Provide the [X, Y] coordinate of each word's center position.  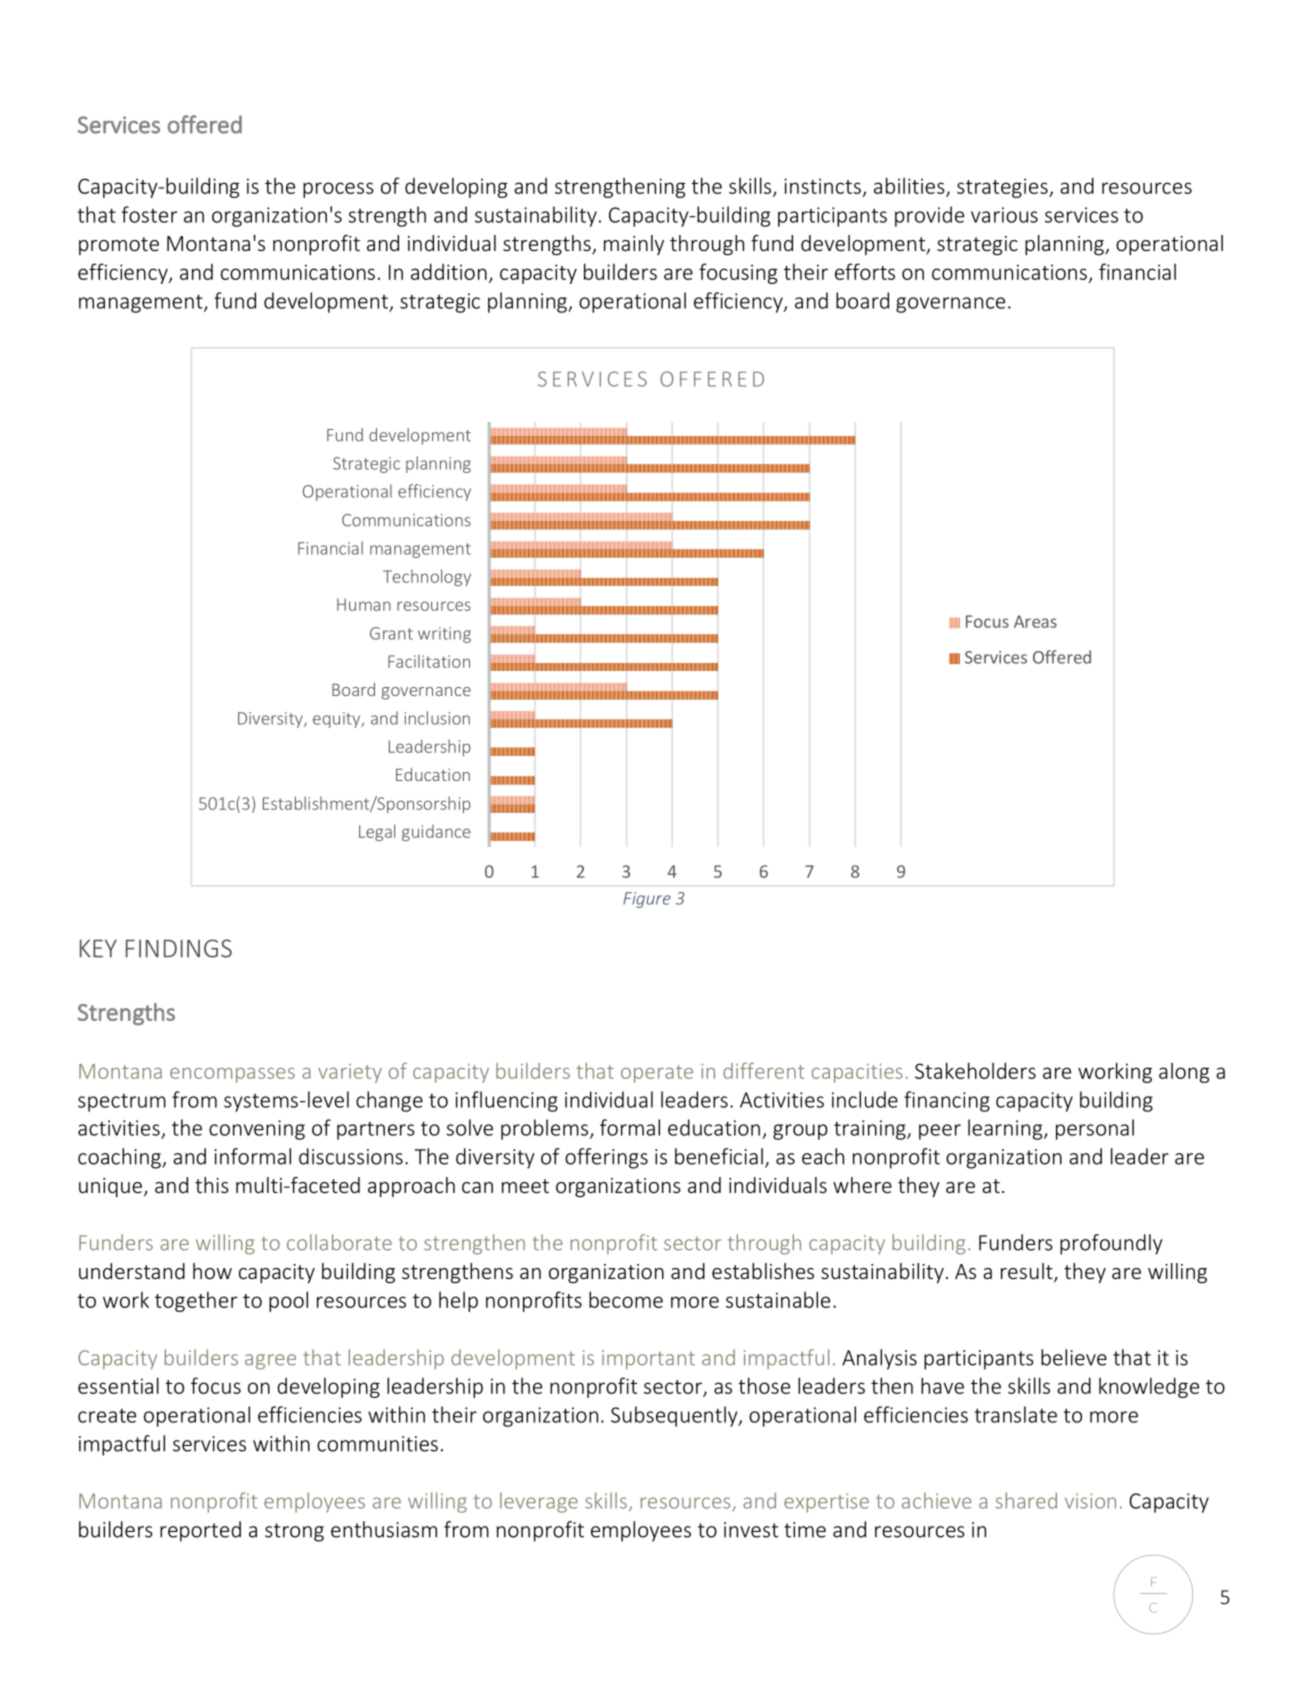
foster [149, 214]
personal [1095, 1129]
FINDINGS [179, 948]
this [212, 1185]
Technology [427, 577]
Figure [647, 900]
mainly [634, 245]
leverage [539, 1502]
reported [200, 1531]
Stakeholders [975, 1070]
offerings [606, 1158]
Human [364, 604]
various [1004, 215]
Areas [1035, 621]
